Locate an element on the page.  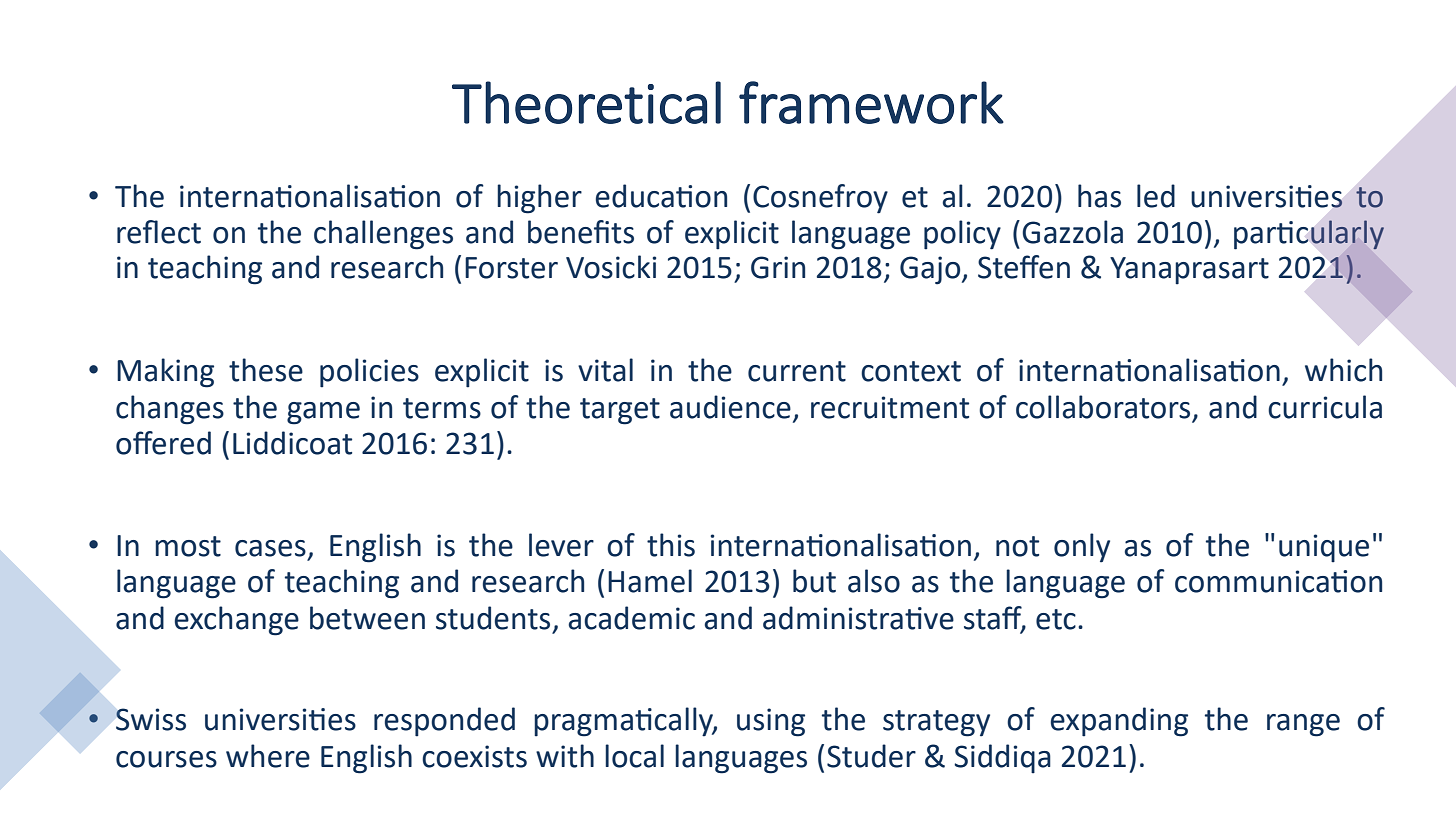
game is located at coordinates (323, 413).
